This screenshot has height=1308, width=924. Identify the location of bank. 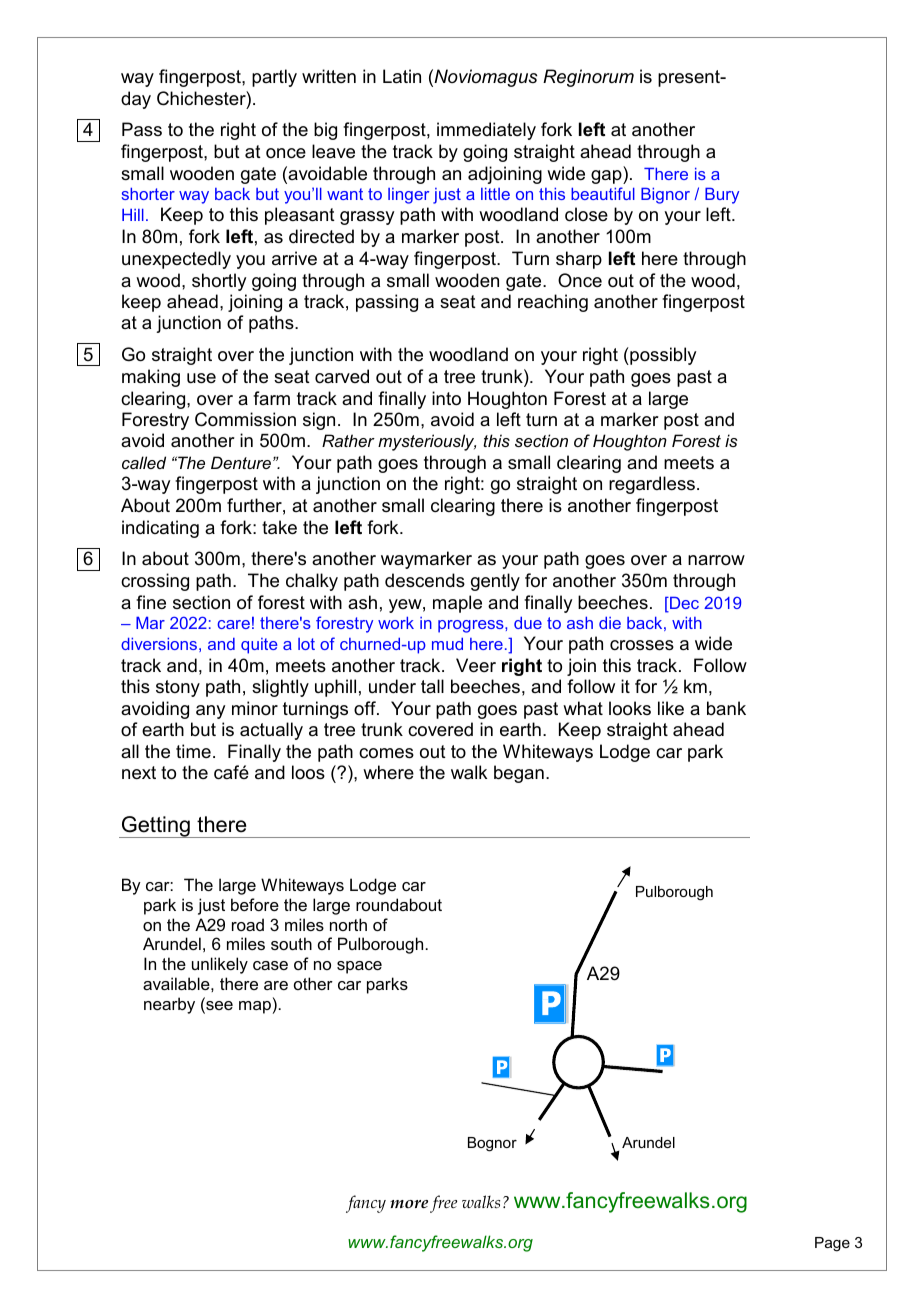
(726, 708).
